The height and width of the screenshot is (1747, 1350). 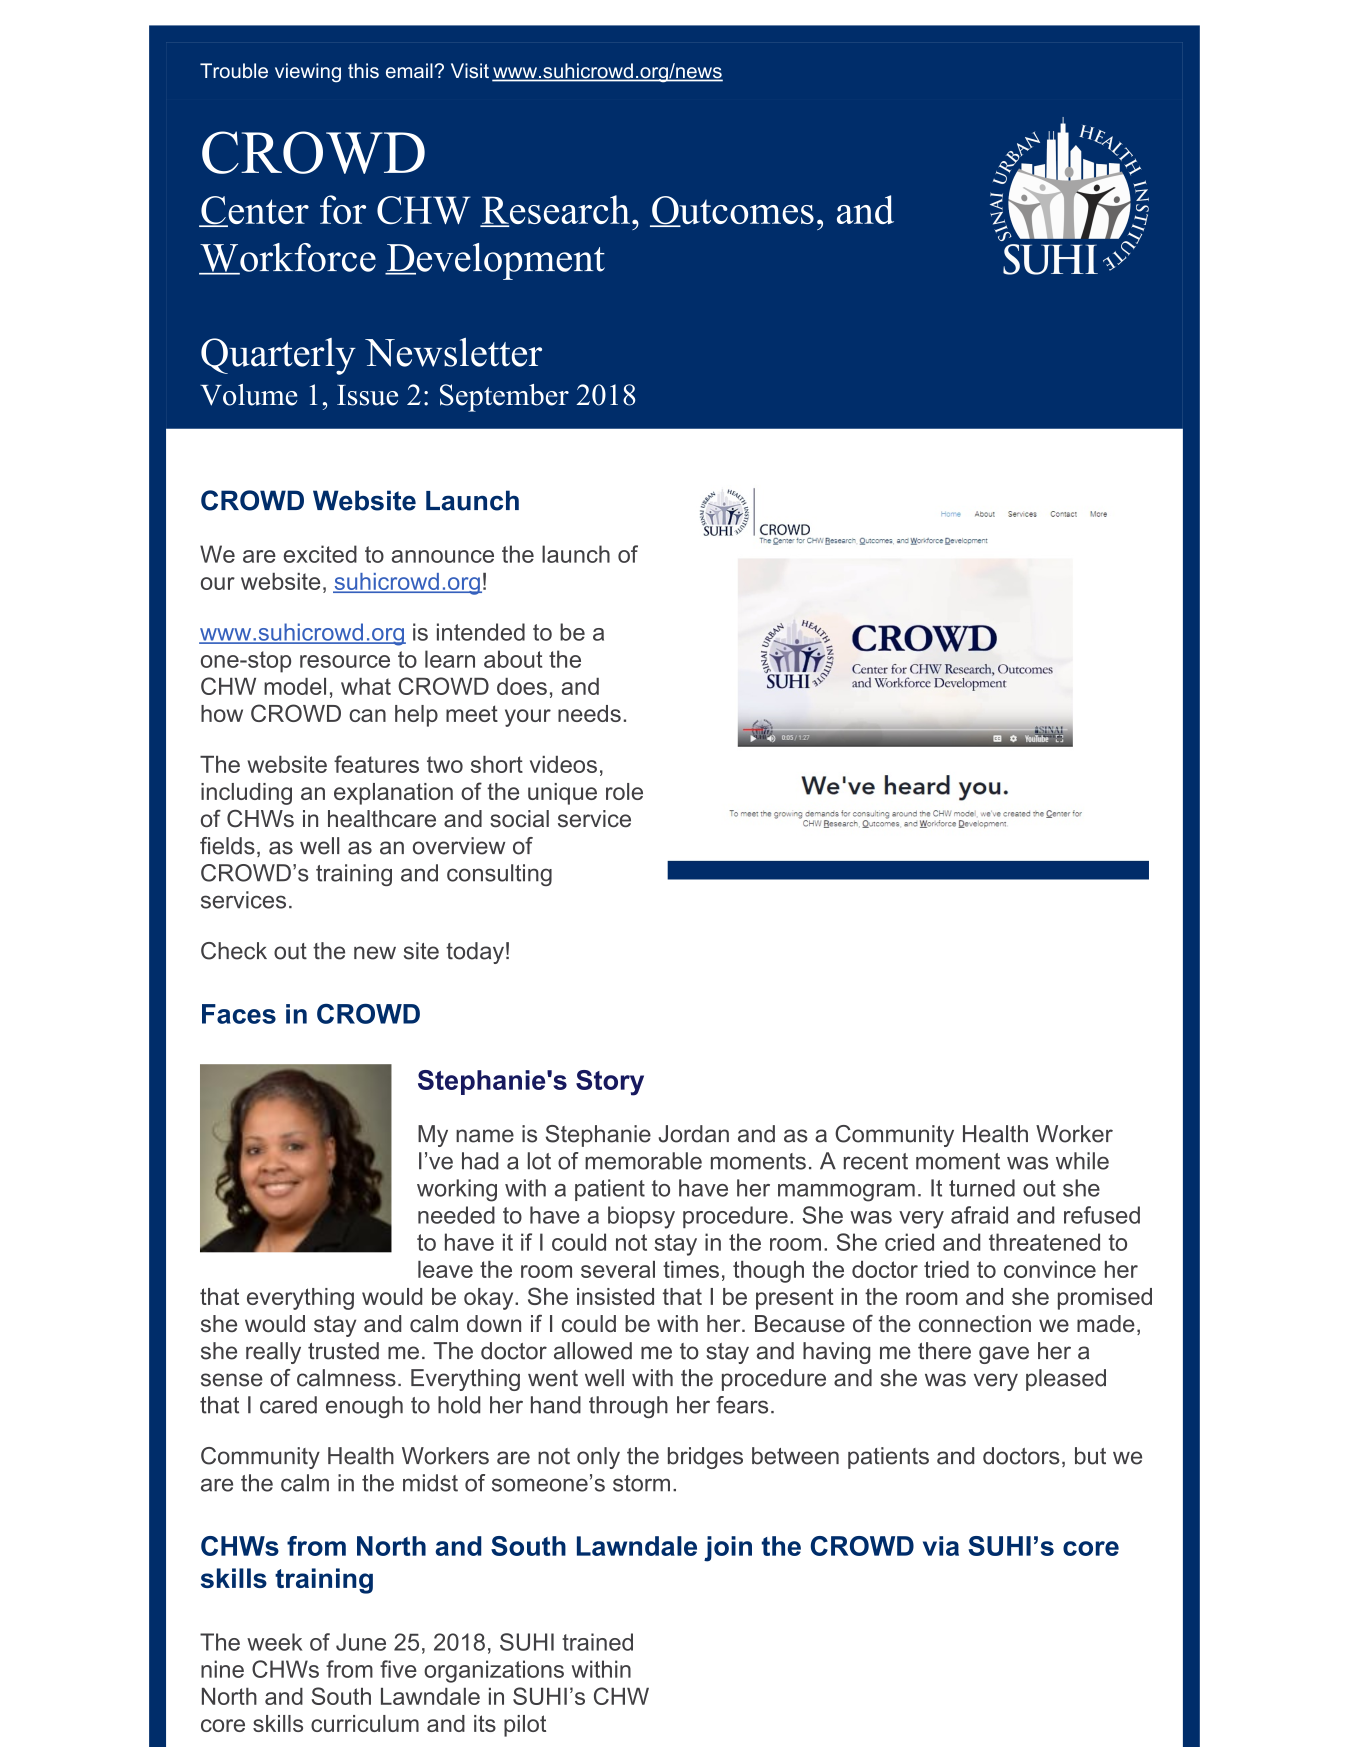 What do you see at coordinates (361, 1642) in the screenshot?
I see `June` at bounding box center [361, 1642].
